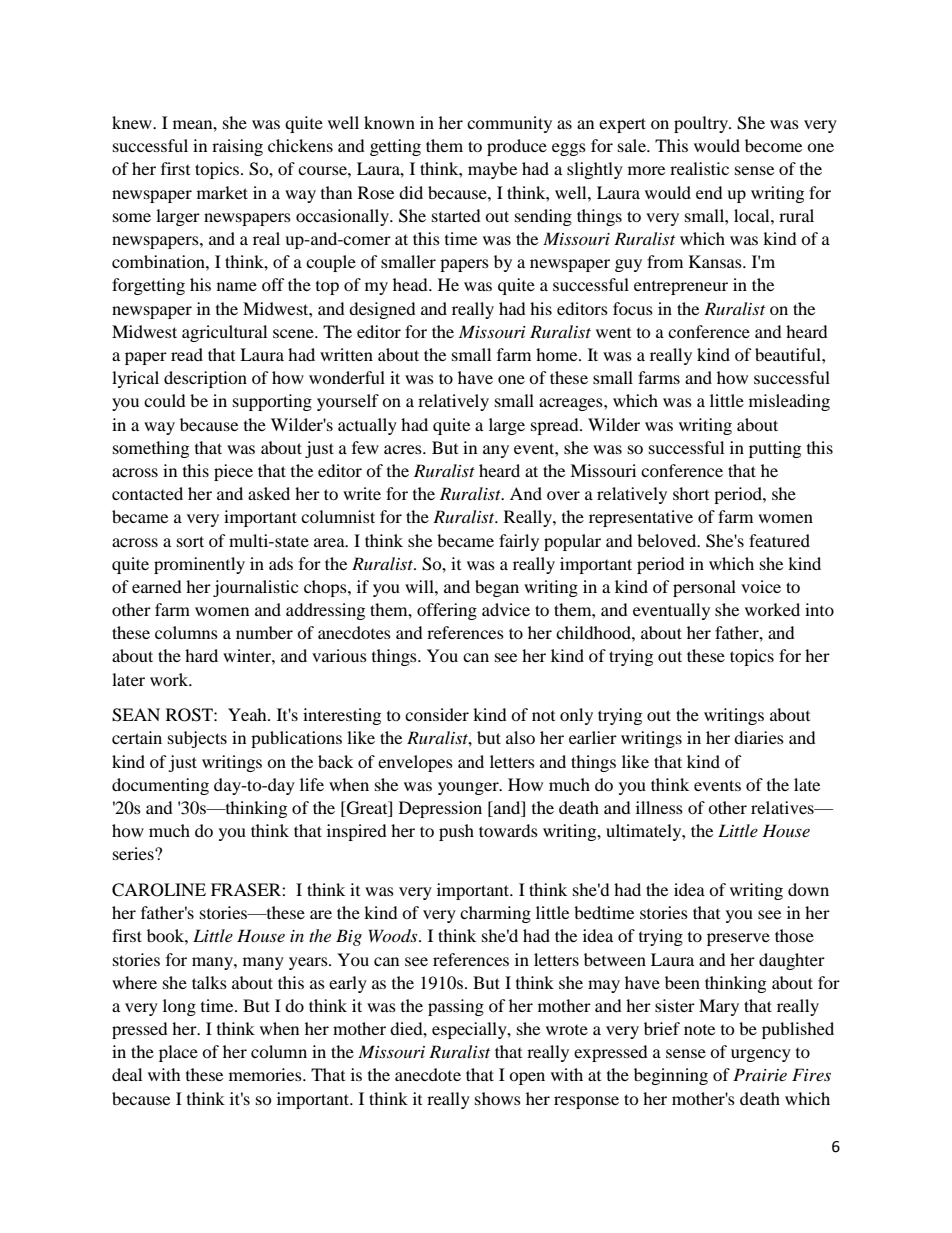  What do you see at coordinates (773, 145) in the screenshot?
I see `become` at bounding box center [773, 145].
